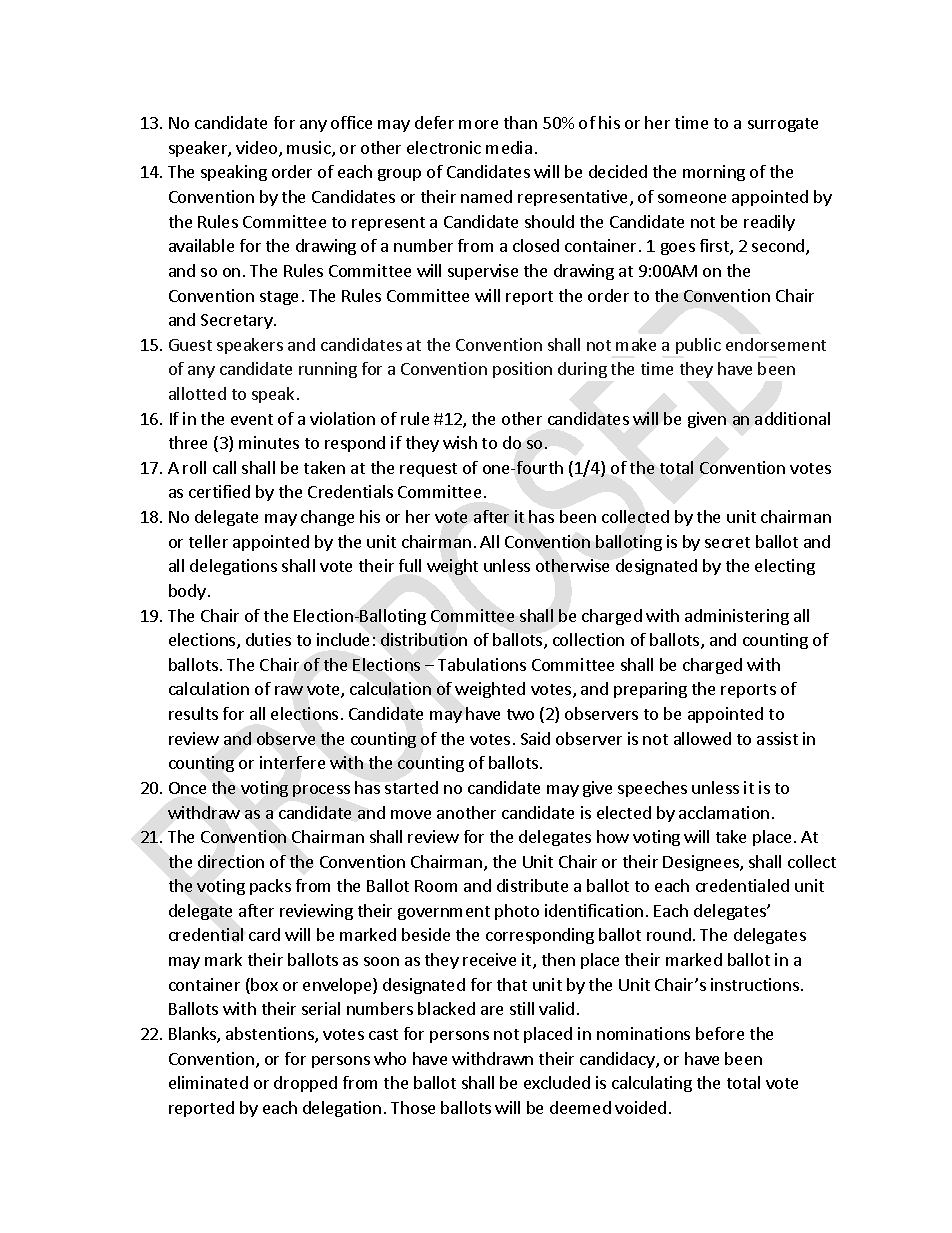  Describe the element at coordinates (714, 173) in the screenshot. I see `morning` at that location.
